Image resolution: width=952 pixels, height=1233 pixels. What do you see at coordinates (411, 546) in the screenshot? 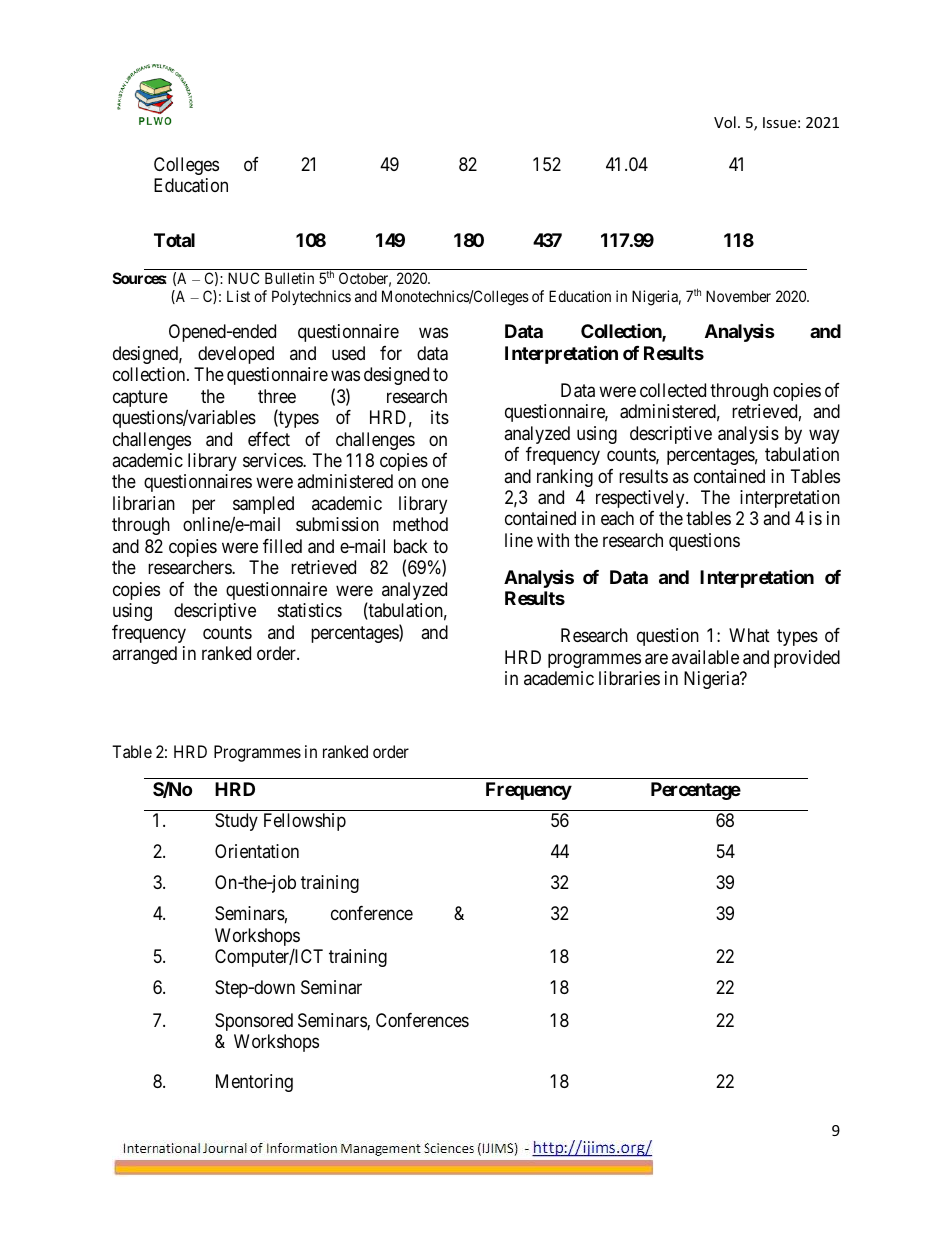
I see `back` at bounding box center [411, 546].
